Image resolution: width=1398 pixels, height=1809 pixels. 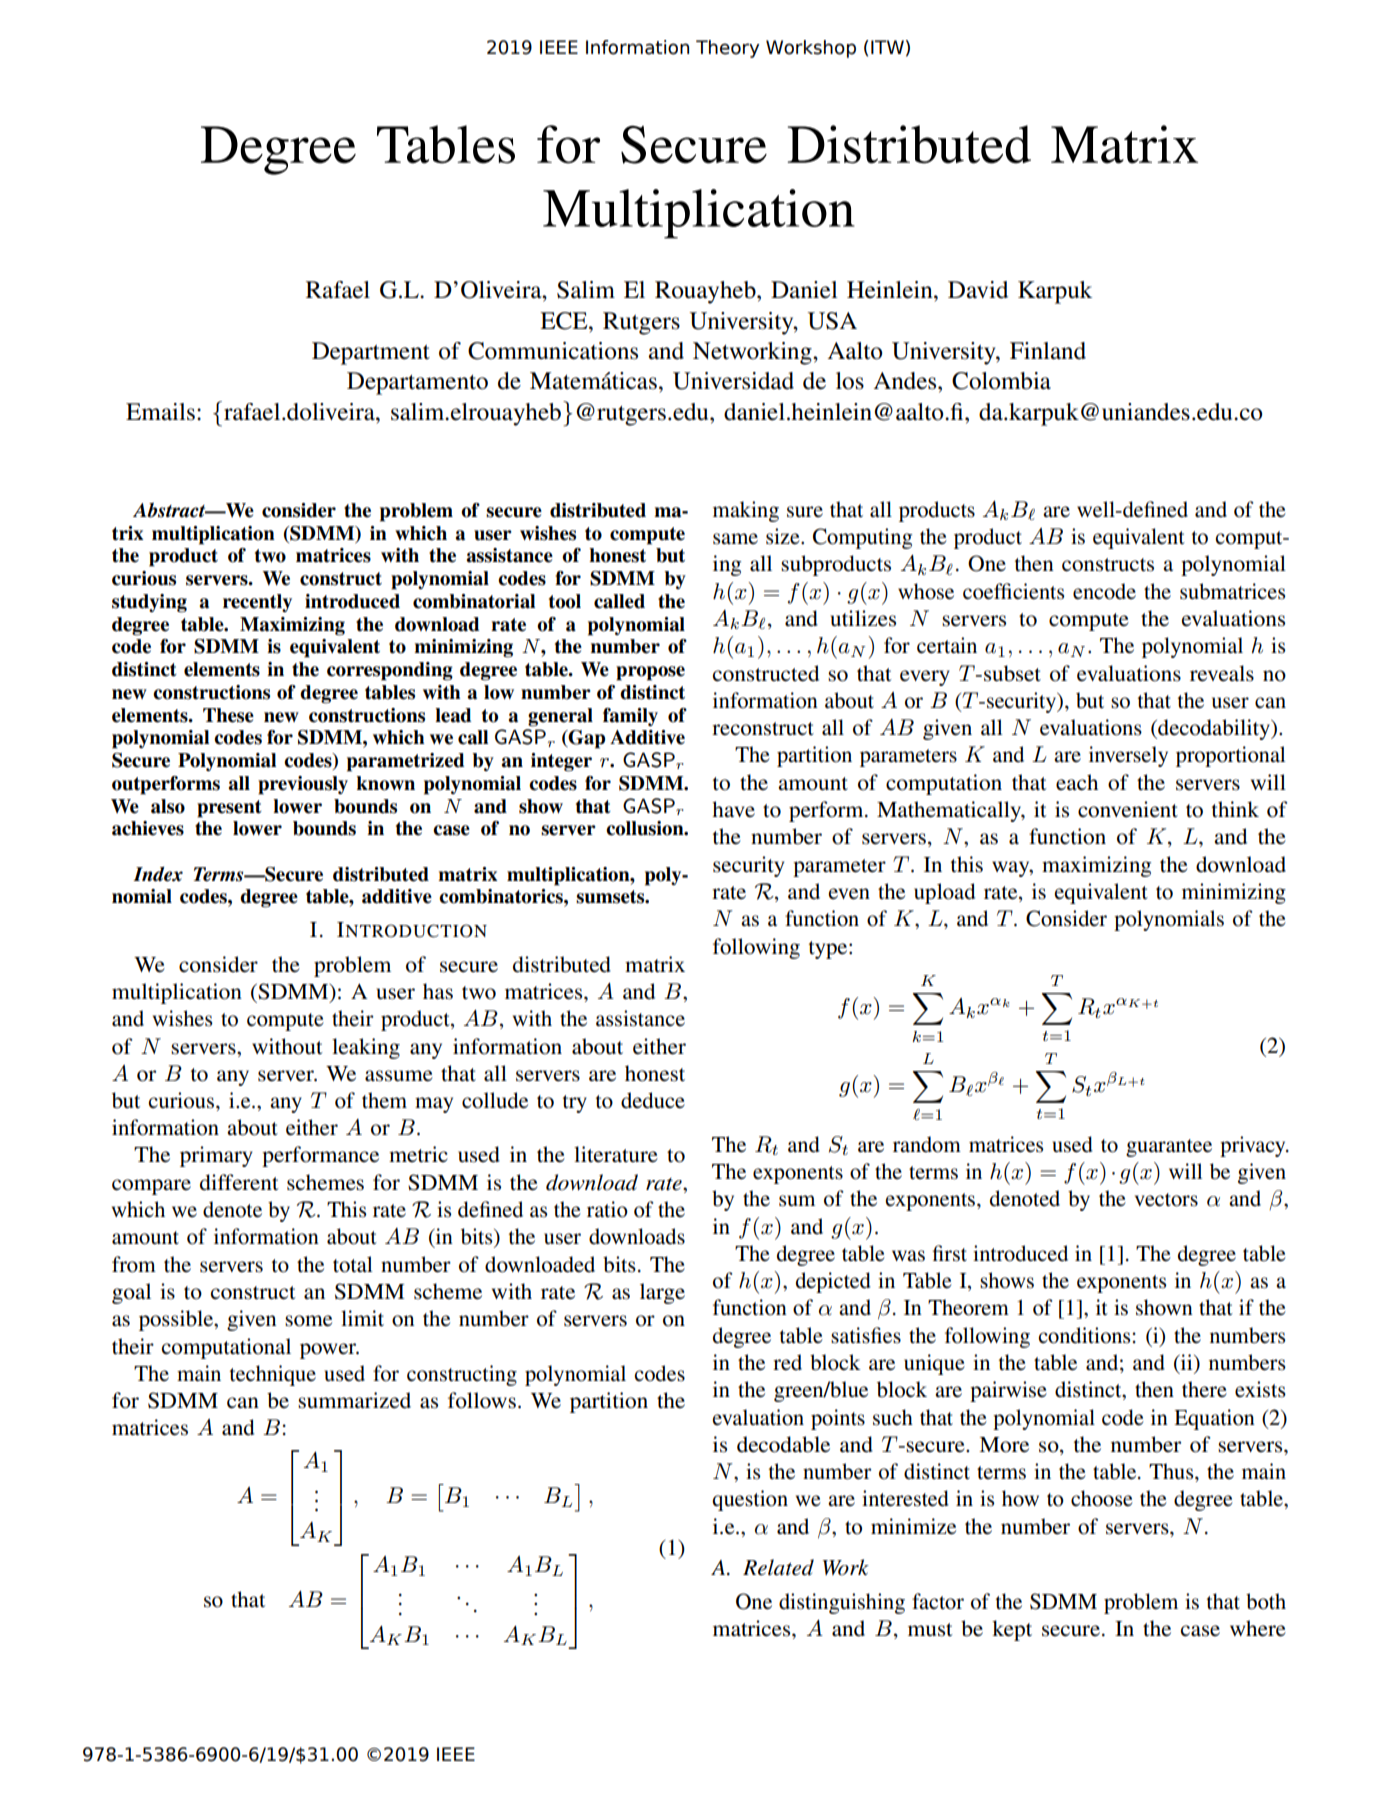 What do you see at coordinates (354, 1400) in the document?
I see `summarized` at bounding box center [354, 1400].
